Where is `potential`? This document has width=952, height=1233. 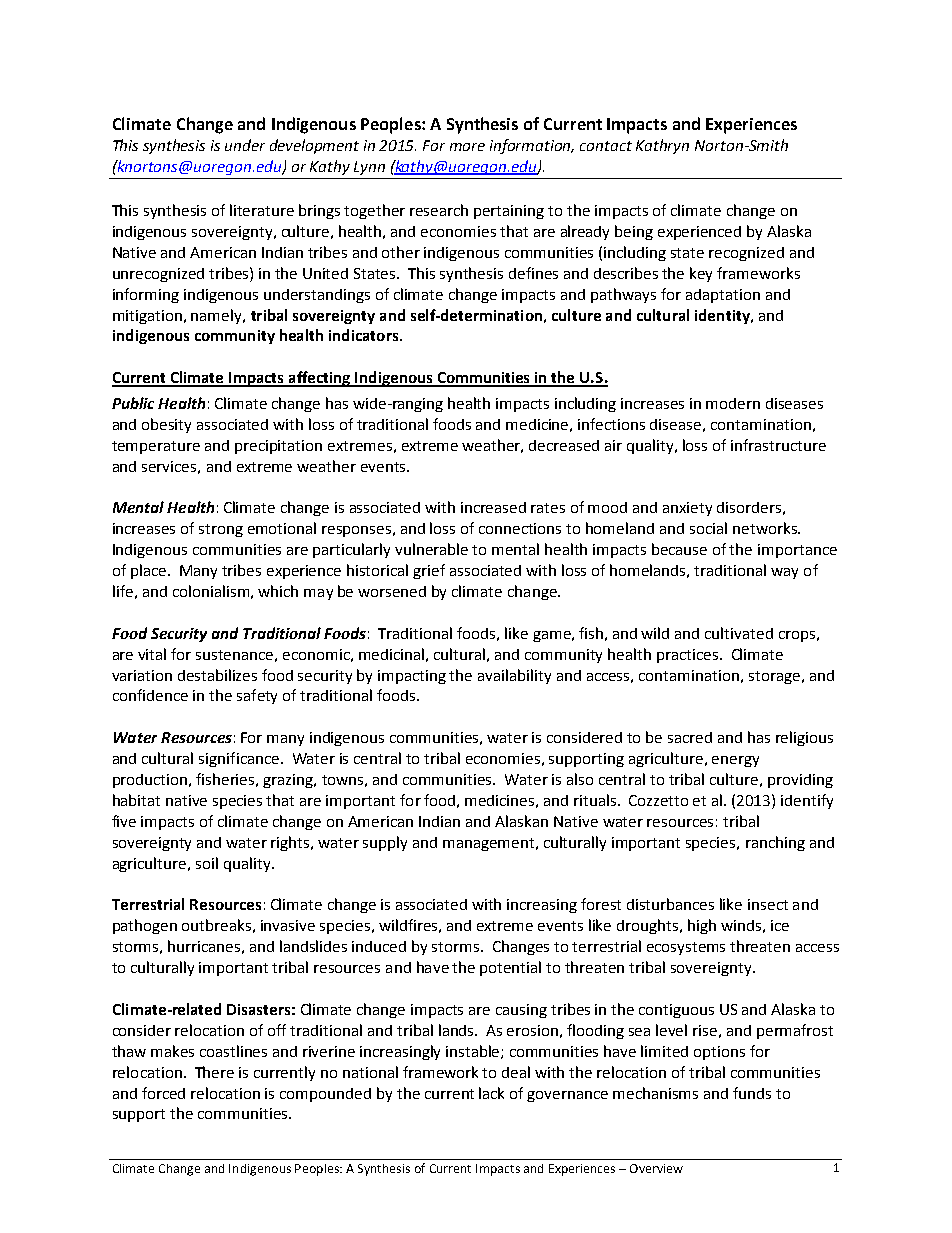 potential is located at coordinates (510, 968).
